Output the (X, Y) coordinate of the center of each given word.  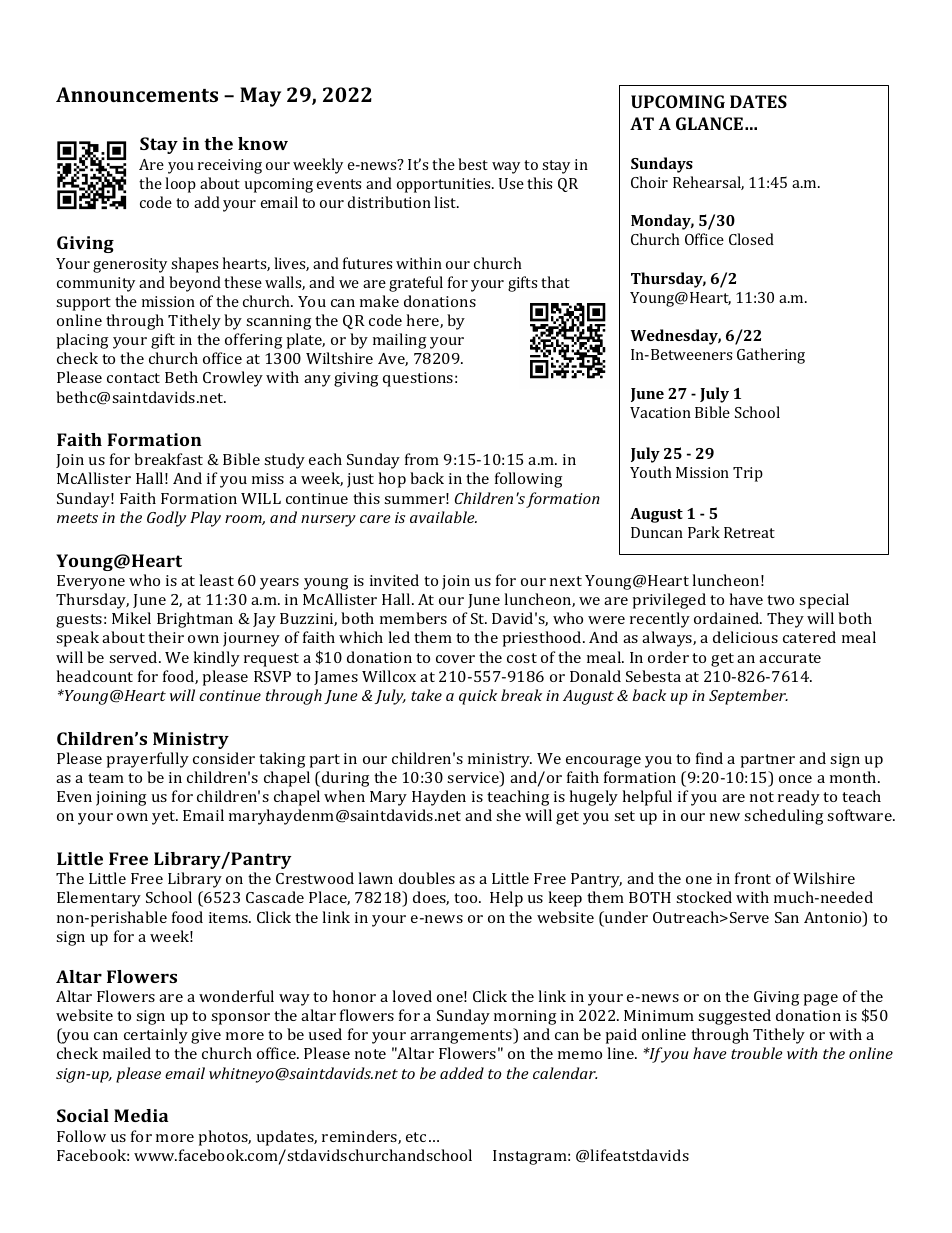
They (785, 620)
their (166, 637)
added (462, 1073)
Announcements (137, 94)
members (413, 618)
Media (141, 1115)
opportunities (445, 185)
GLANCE (709, 123)
